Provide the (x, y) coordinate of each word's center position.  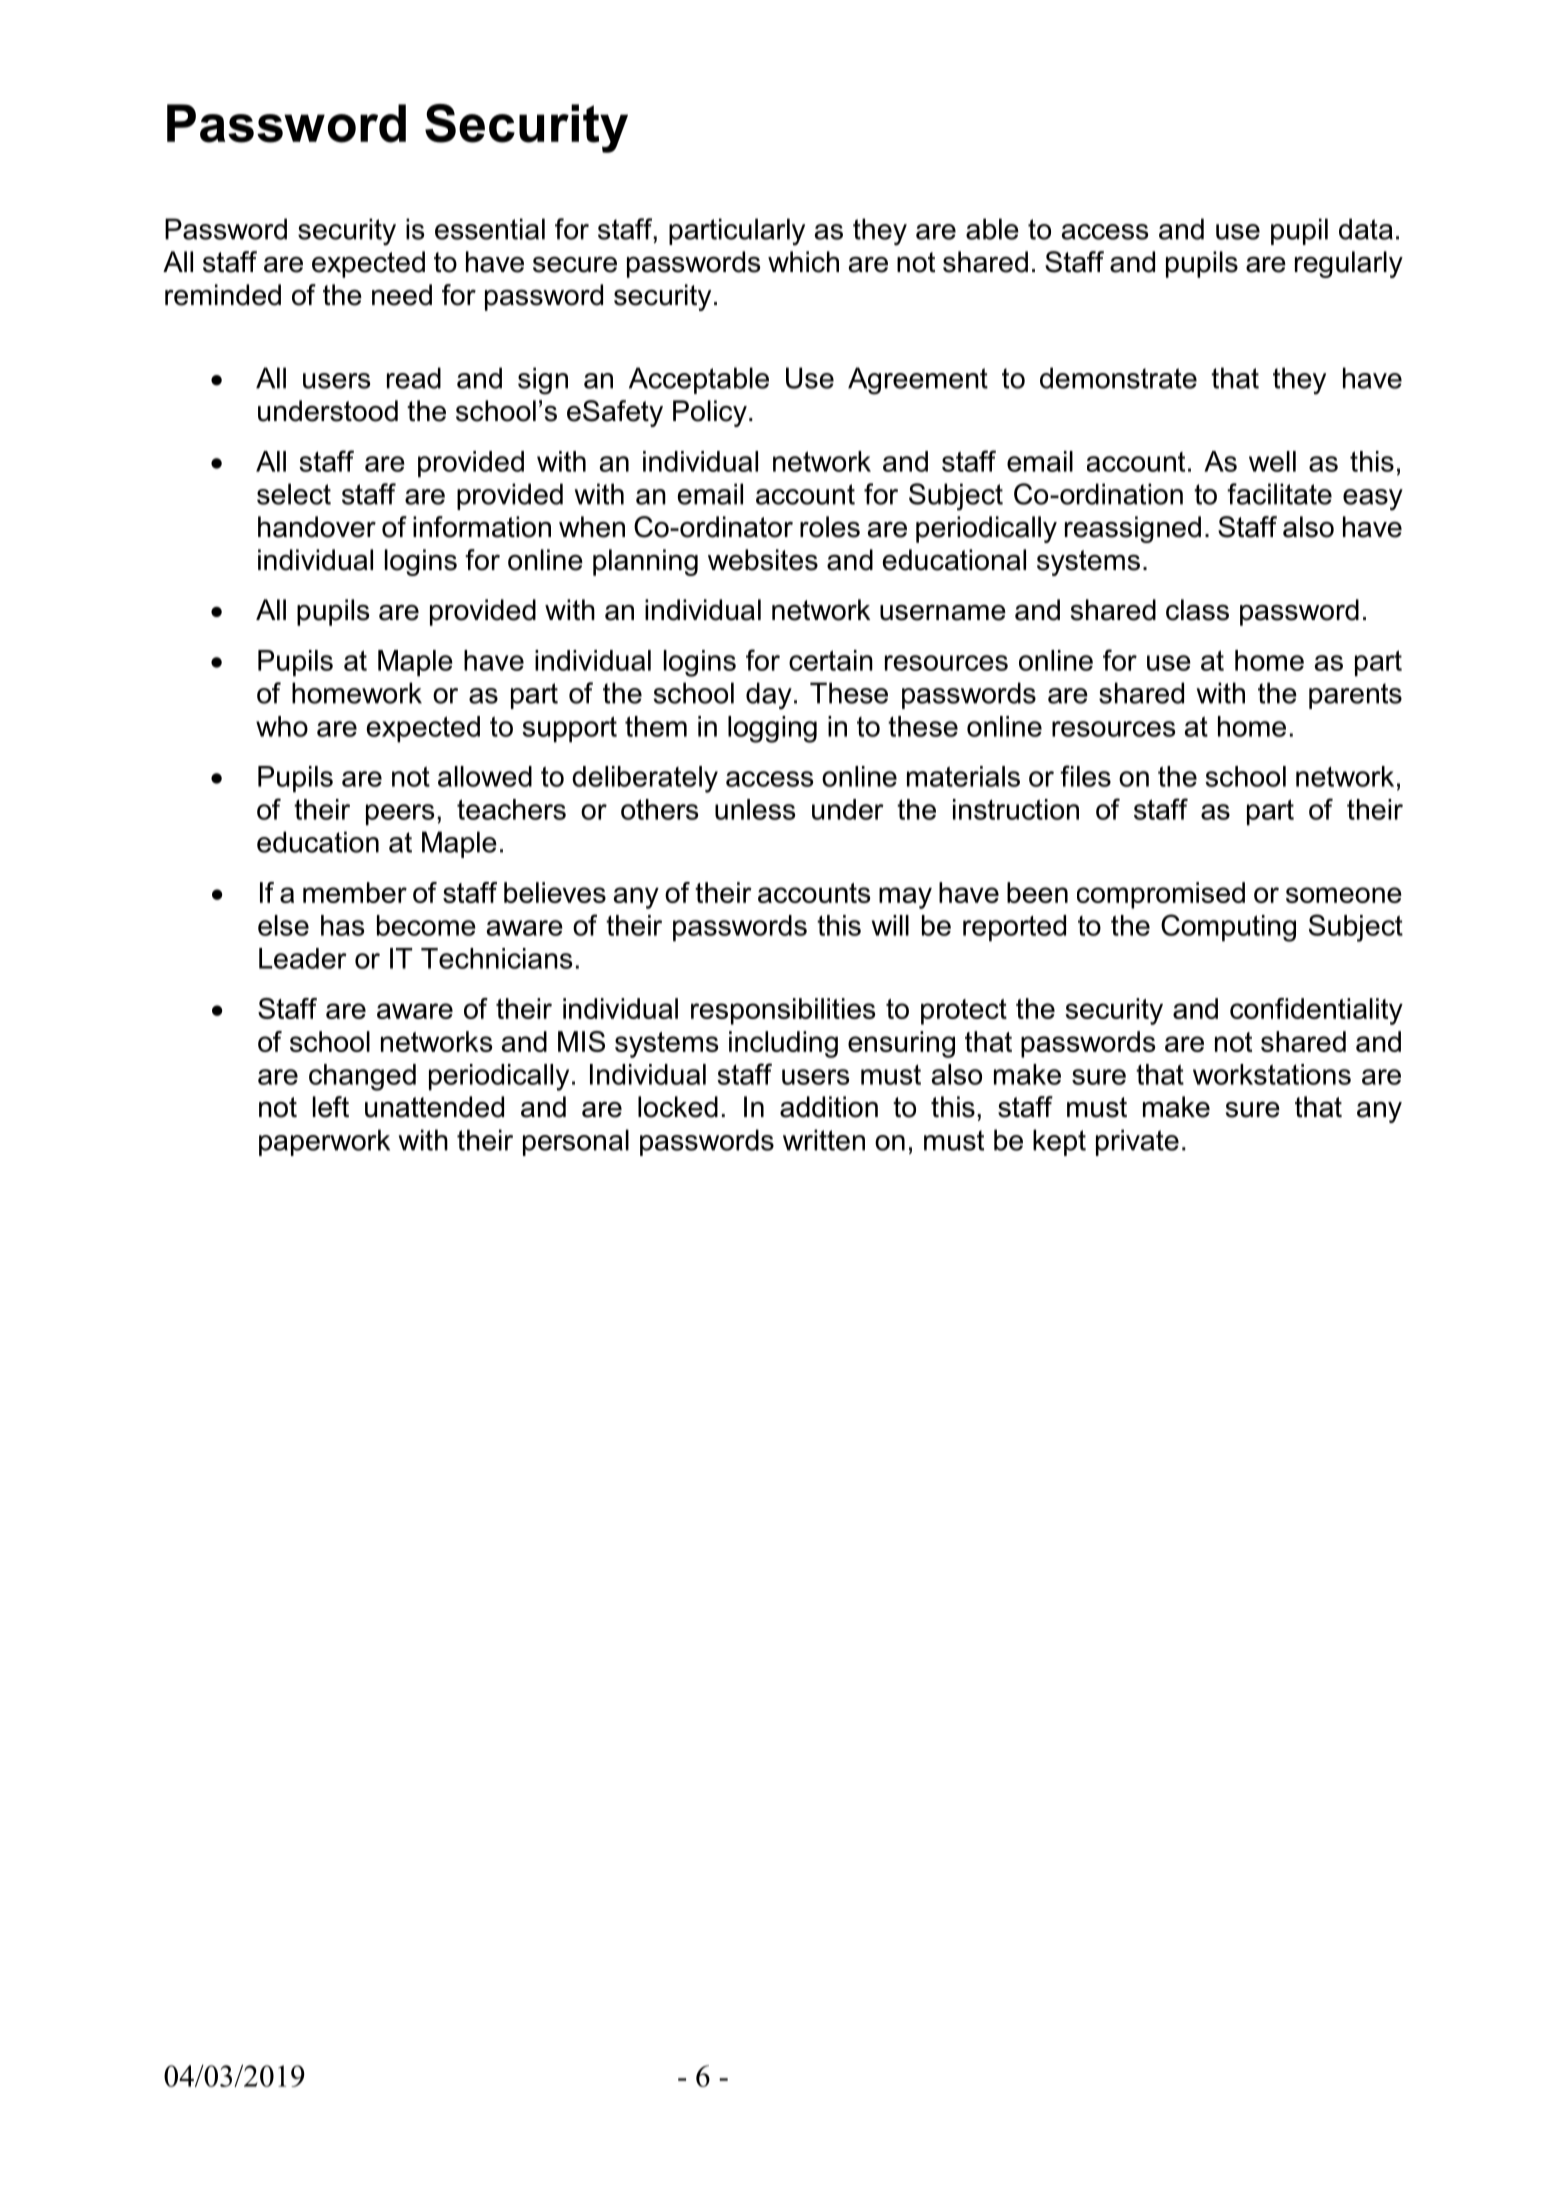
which (803, 262)
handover (317, 527)
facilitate (1279, 494)
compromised (1161, 895)
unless (755, 809)
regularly (1349, 264)
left (331, 1107)
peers (400, 815)
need (402, 295)
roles (830, 527)
